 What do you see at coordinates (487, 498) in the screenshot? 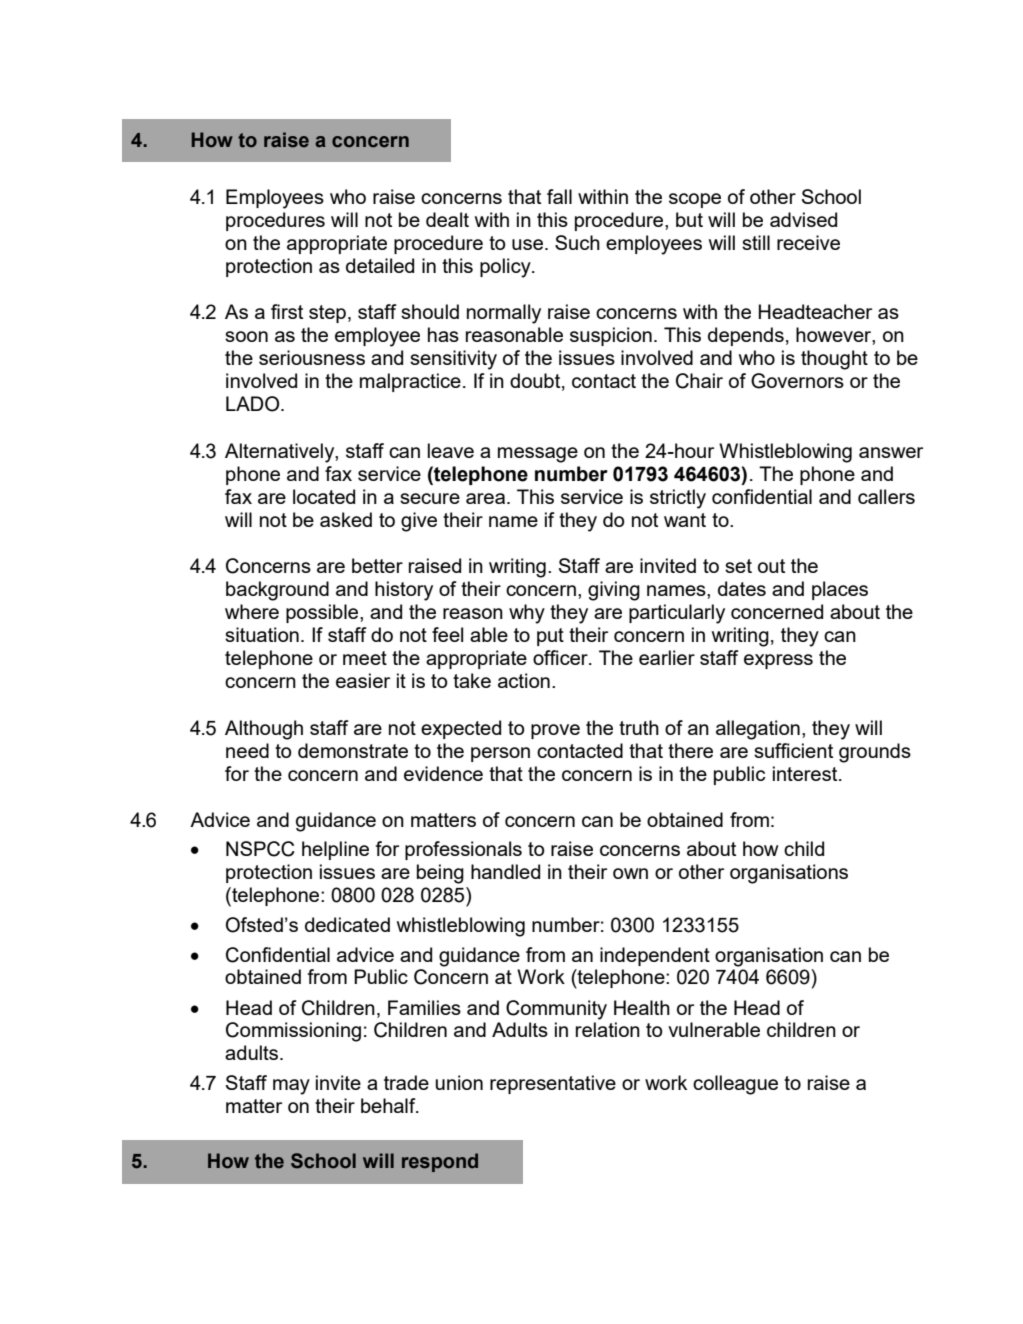
I see `area` at bounding box center [487, 498].
